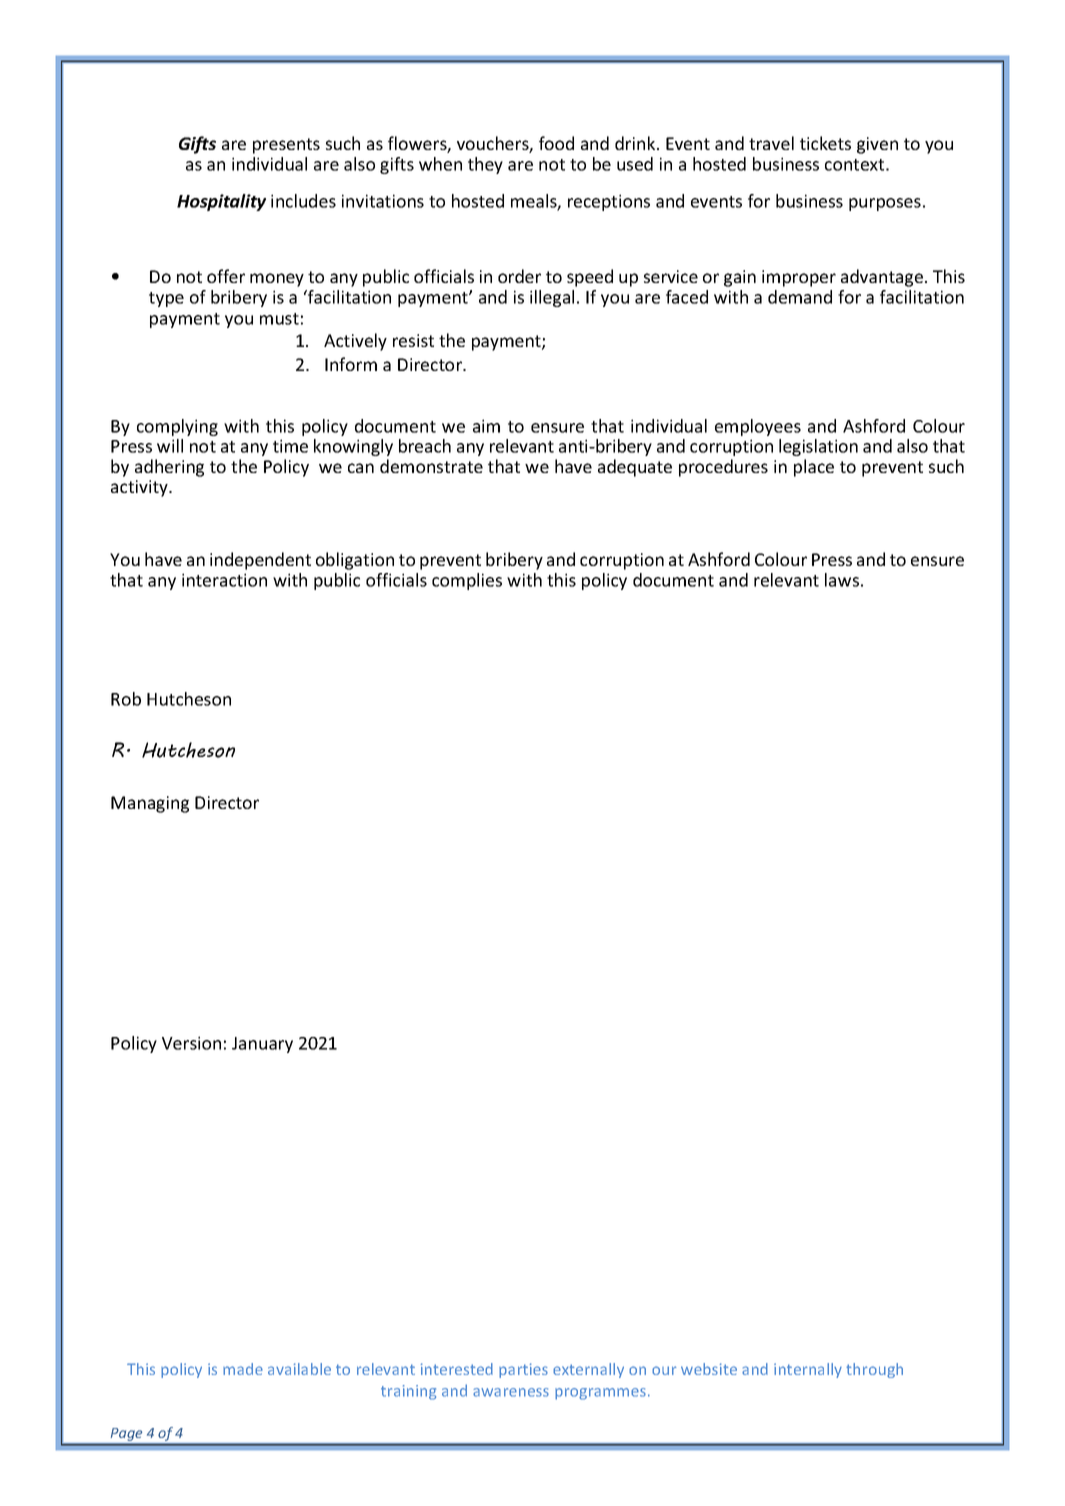  I want to click on January, so click(262, 1045).
